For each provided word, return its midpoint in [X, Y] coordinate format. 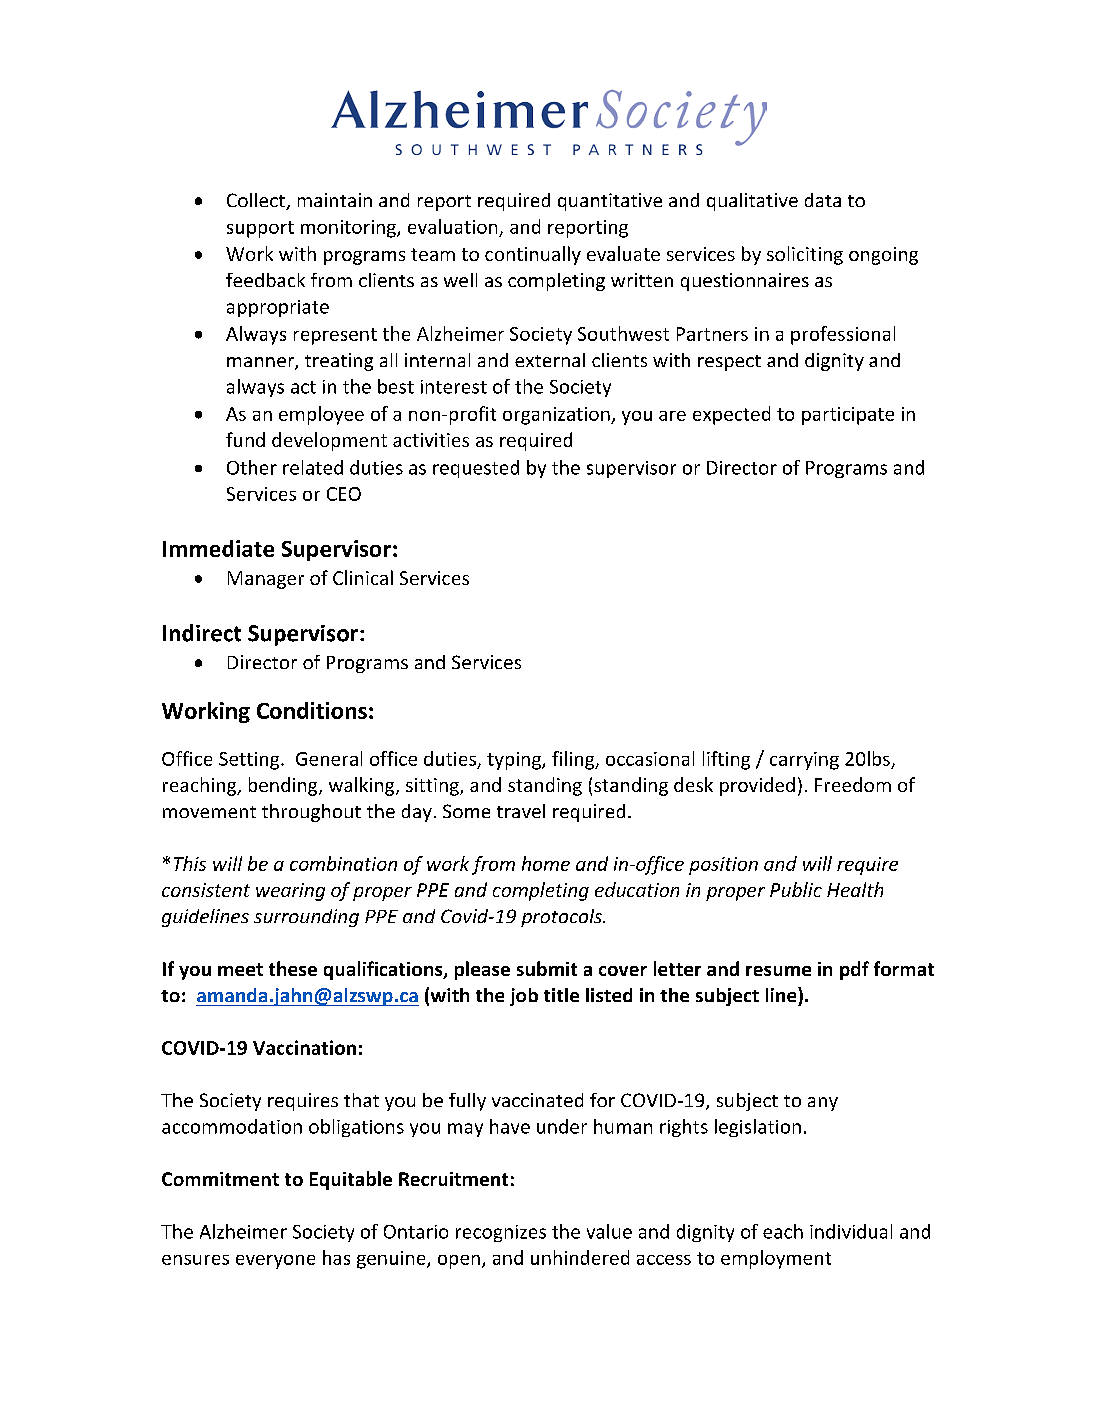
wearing [290, 892]
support [260, 229]
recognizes [501, 1233]
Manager [266, 580]
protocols [562, 918]
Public [796, 889]
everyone [275, 1262]
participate [848, 416]
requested [476, 469]
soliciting [805, 255]
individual [851, 1231]
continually [533, 255]
